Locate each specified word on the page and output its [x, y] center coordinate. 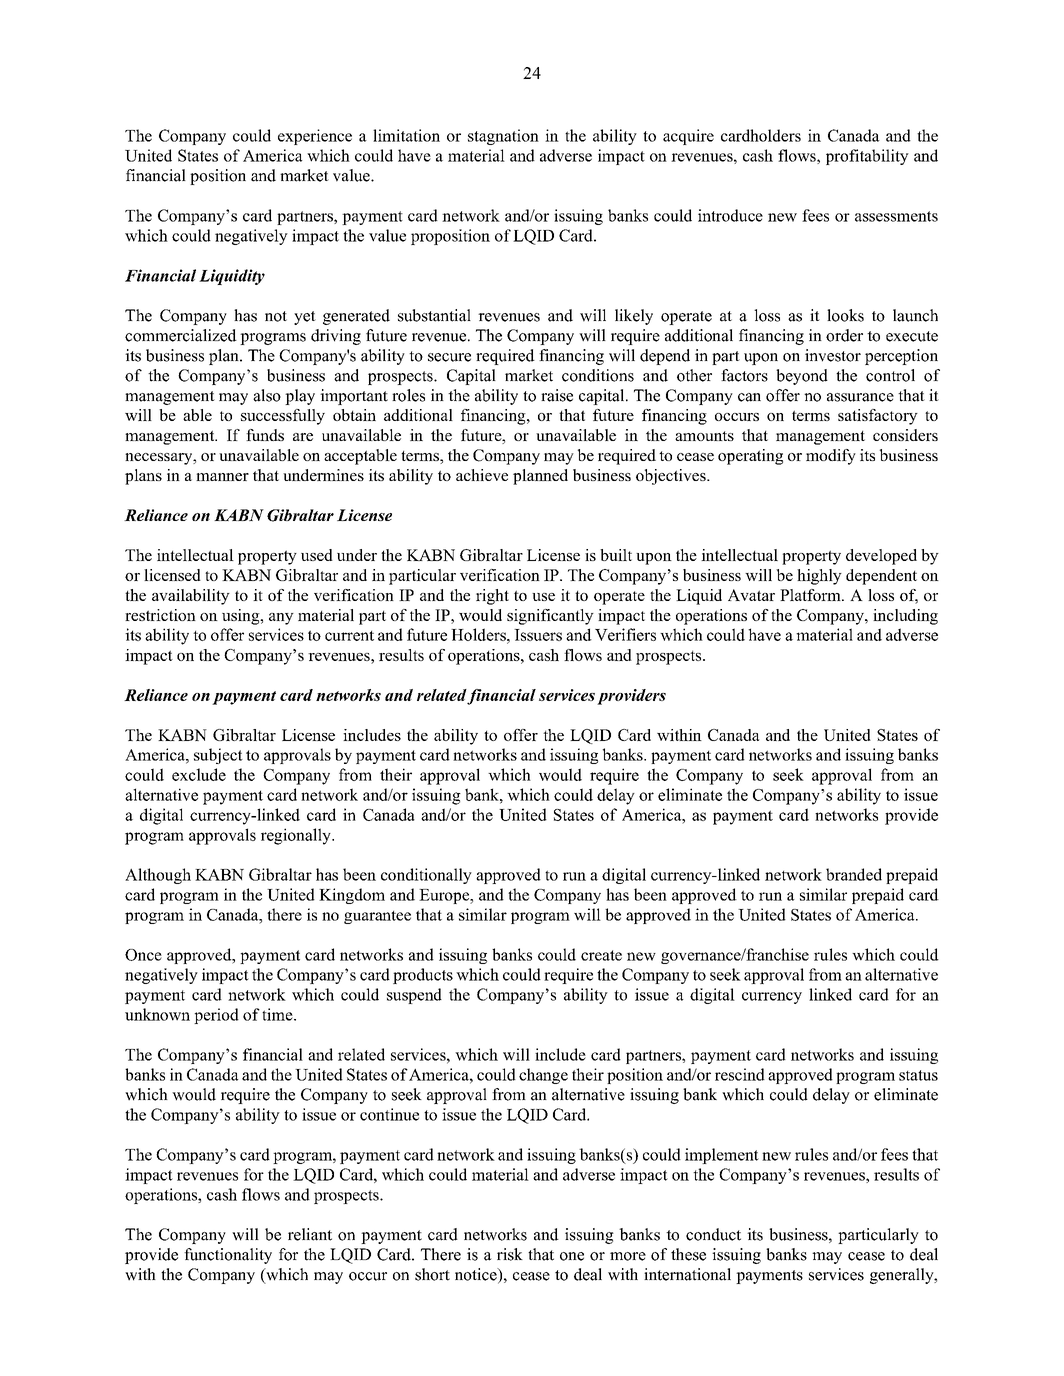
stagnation [503, 137]
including [905, 617]
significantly [550, 617]
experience [315, 137]
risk [510, 1254]
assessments [896, 216]
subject [218, 756]
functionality [228, 1256]
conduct [713, 1234]
